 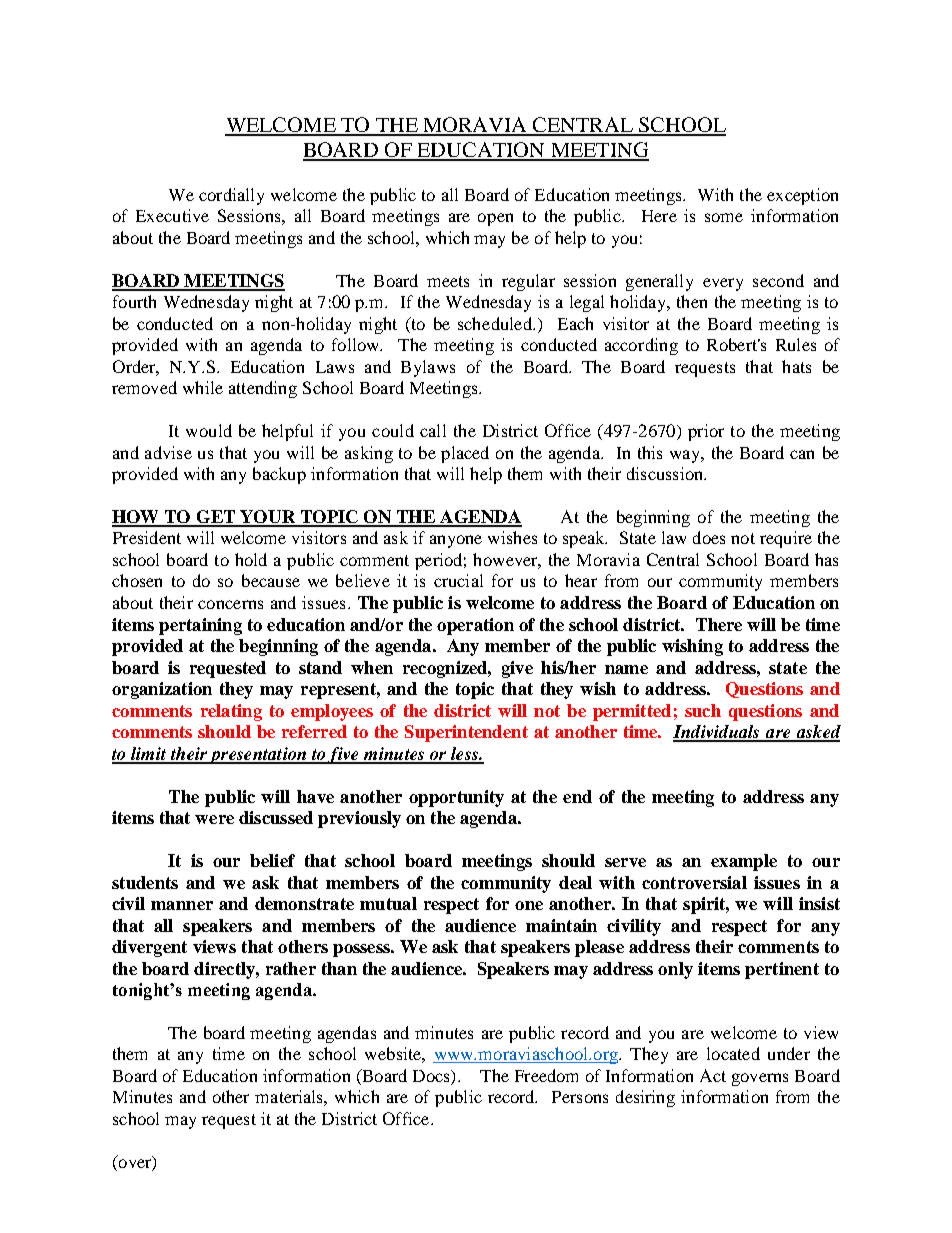 I want to click on cordially, so click(x=231, y=196).
